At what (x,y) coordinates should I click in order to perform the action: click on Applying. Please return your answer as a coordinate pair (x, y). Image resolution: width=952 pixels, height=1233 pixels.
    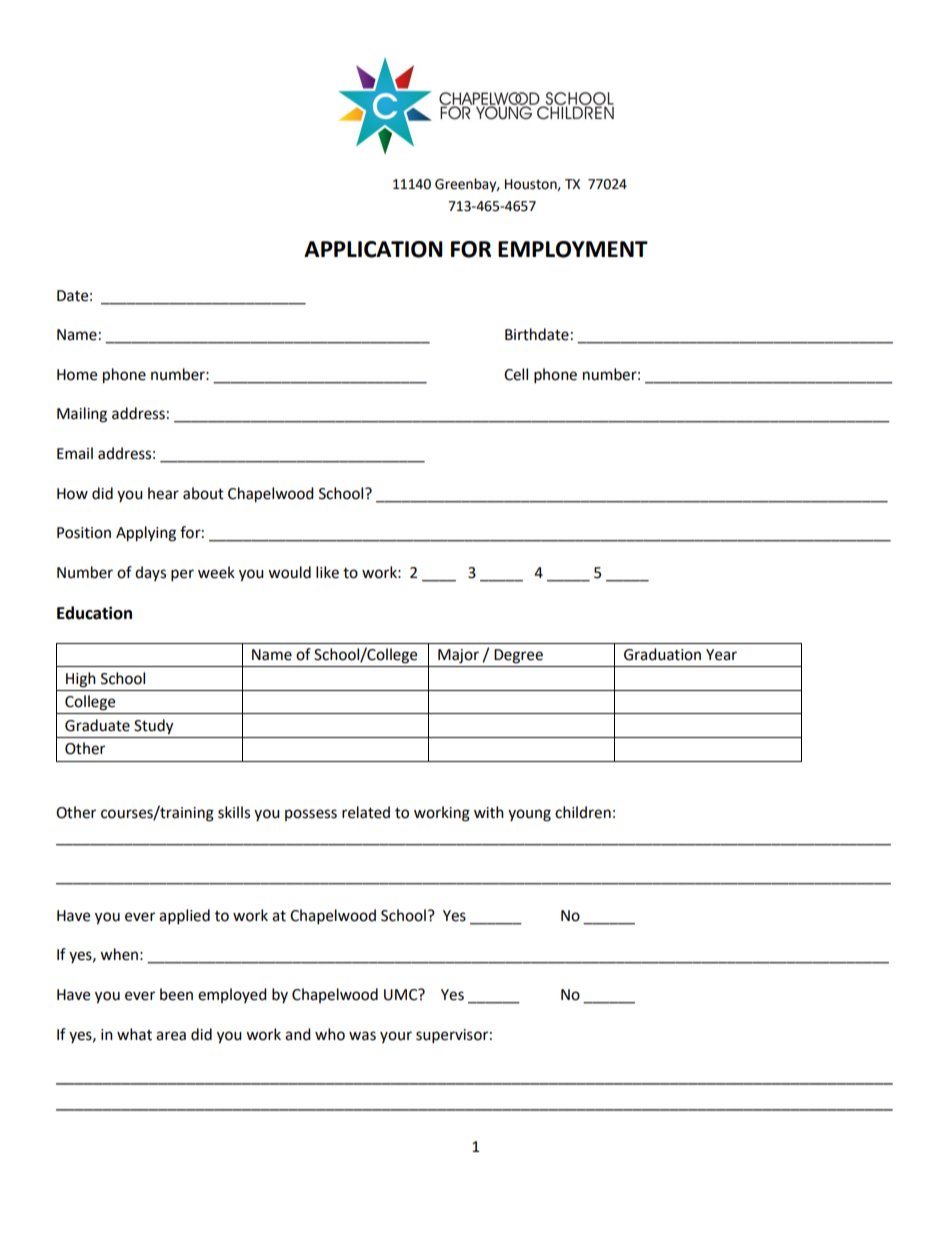
    Looking at the image, I should click on (146, 534).
